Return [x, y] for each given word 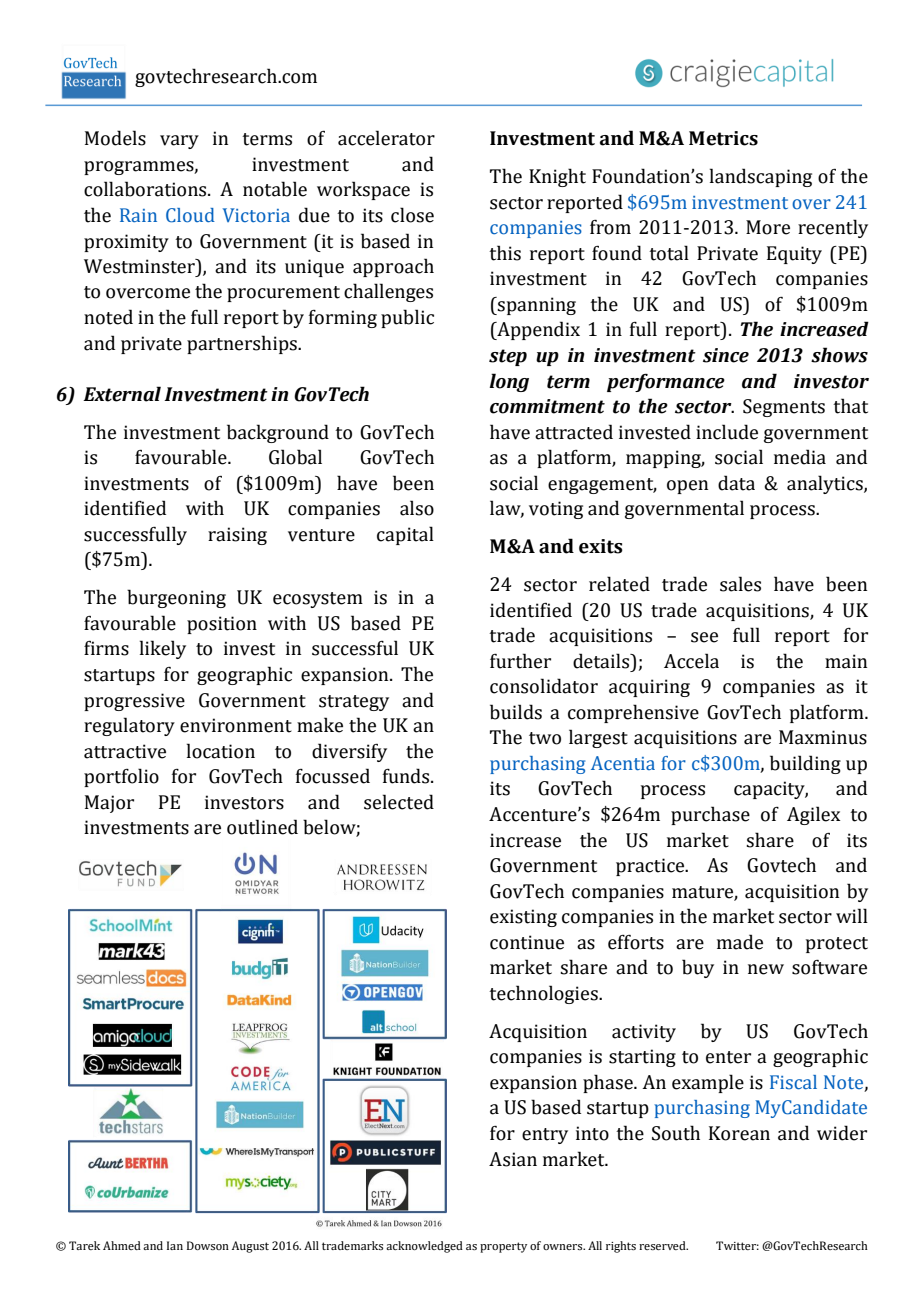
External [122, 394]
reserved [663, 1245]
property [503, 1247]
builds [516, 712]
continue [527, 942]
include [727, 432]
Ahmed [122, 1245]
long [509, 382]
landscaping [761, 177]
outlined [262, 827]
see [704, 637]
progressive [134, 702]
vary [179, 142]
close [412, 215]
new [766, 969]
